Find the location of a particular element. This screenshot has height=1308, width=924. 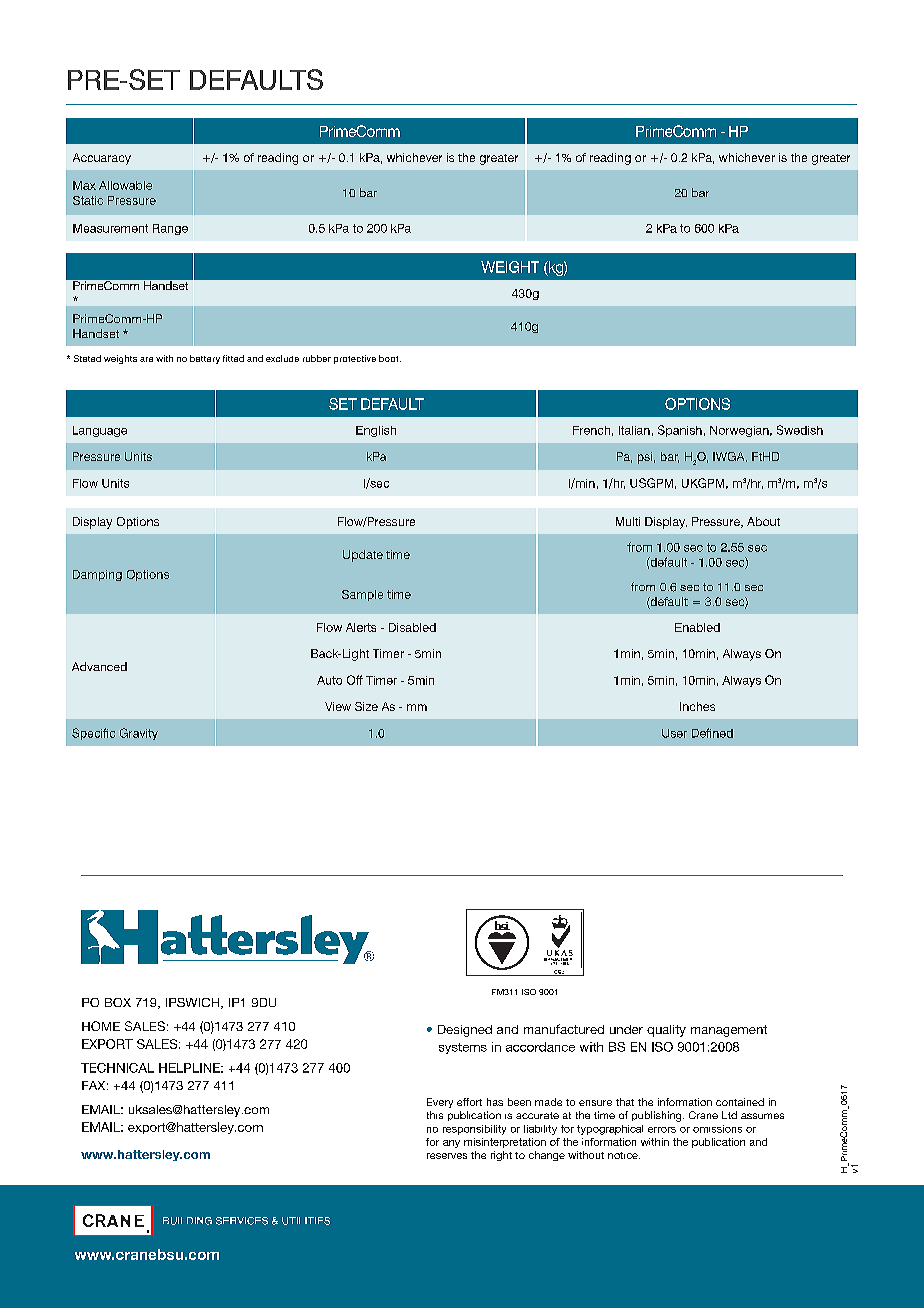

Range is located at coordinates (170, 229).
